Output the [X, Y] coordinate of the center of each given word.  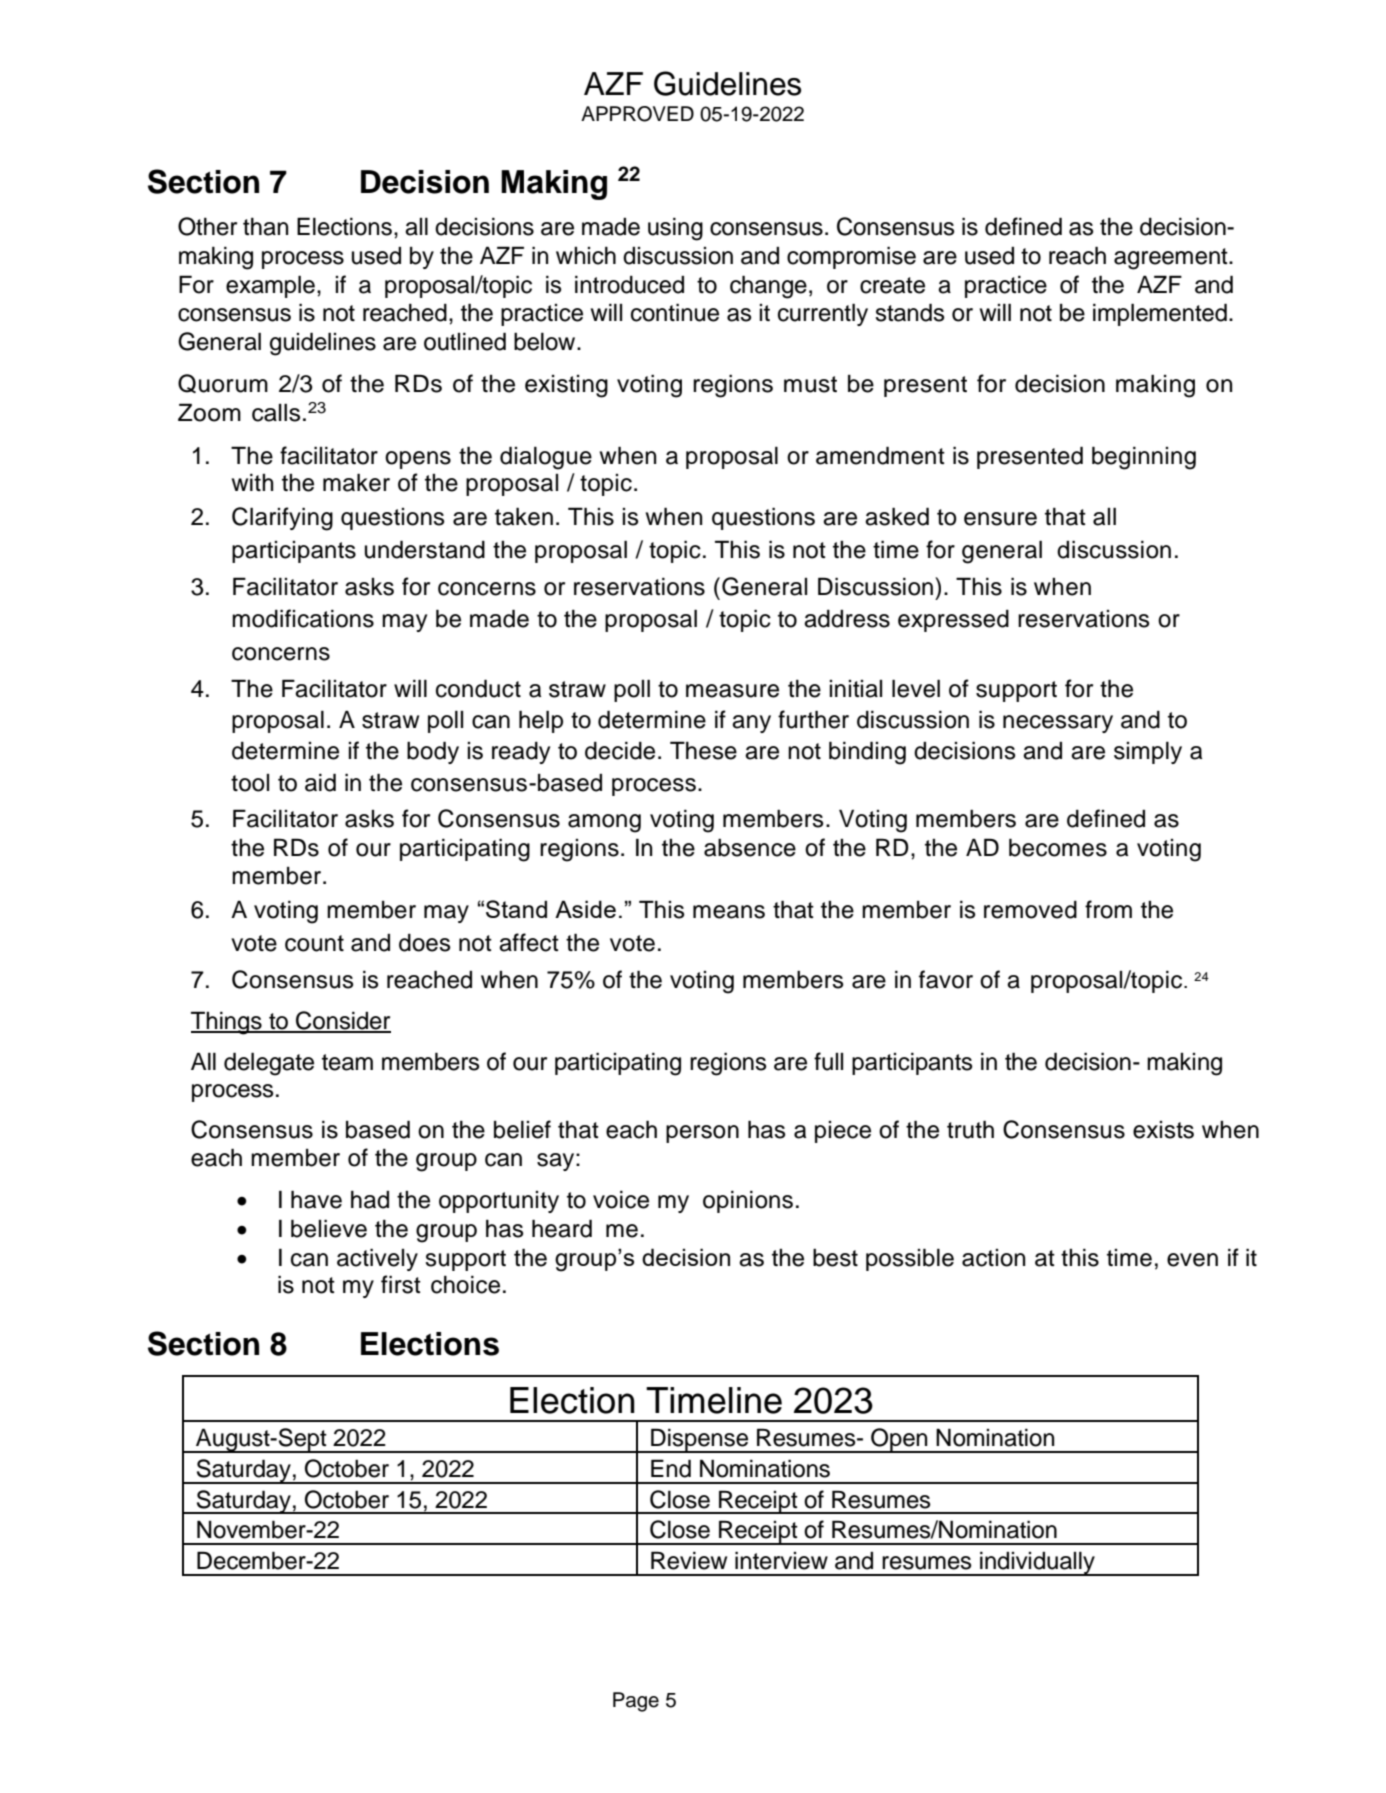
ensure [1000, 519]
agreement [1172, 259]
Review [689, 1560]
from [1108, 909]
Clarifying [282, 519]
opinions [748, 1201]
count [314, 943]
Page [636, 1702]
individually [1037, 1563]
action [993, 1258]
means [729, 912]
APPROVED [637, 114]
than [265, 226]
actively [377, 1259]
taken [524, 516]
